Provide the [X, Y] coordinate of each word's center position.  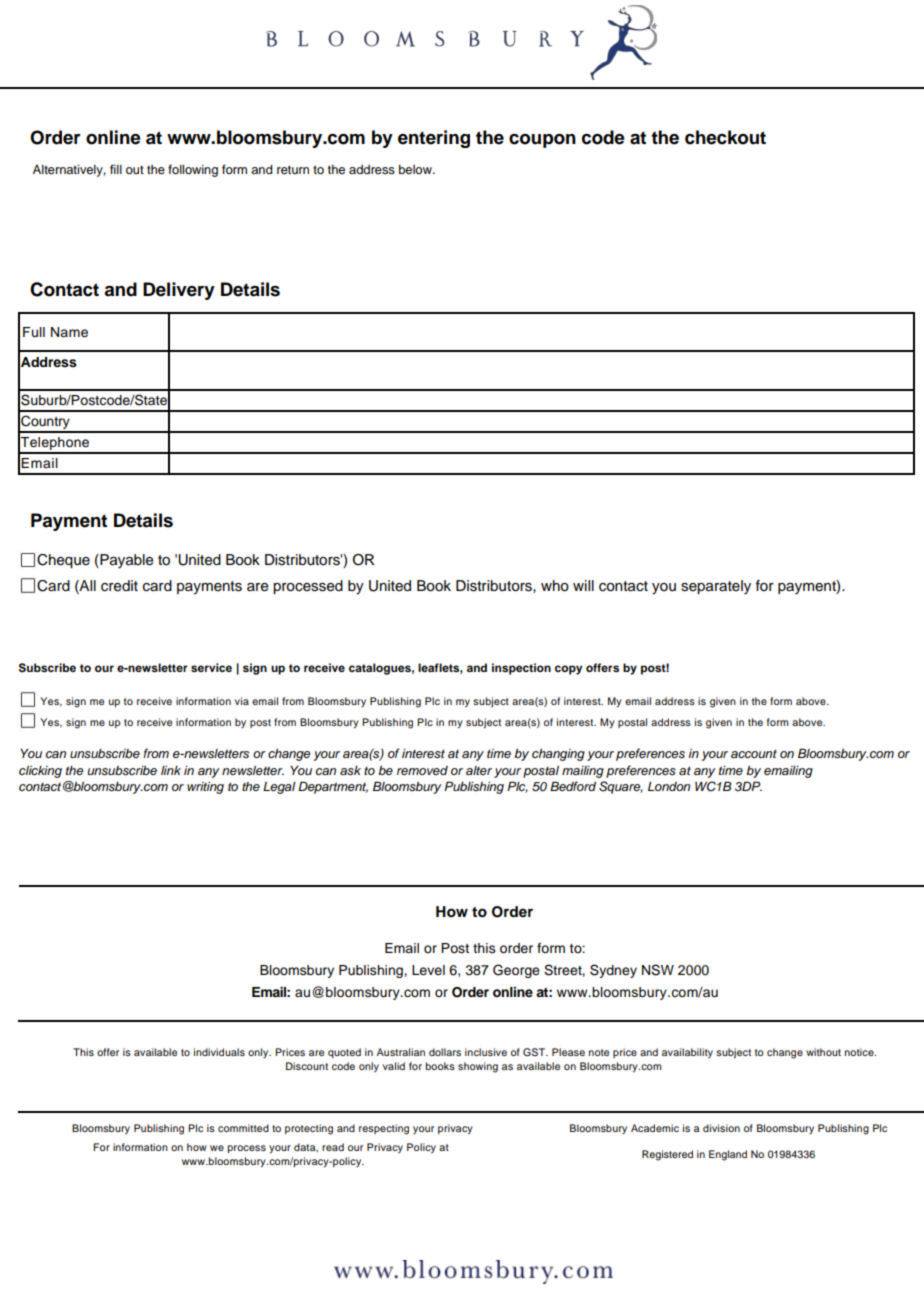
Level [428, 970]
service [211, 667]
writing [205, 788]
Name [69, 332]
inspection [521, 669]
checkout [725, 137]
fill [116, 169]
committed [243, 1128]
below [416, 169]
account [754, 753]
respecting [384, 1129]
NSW [658, 970]
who [555, 586]
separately [716, 587]
